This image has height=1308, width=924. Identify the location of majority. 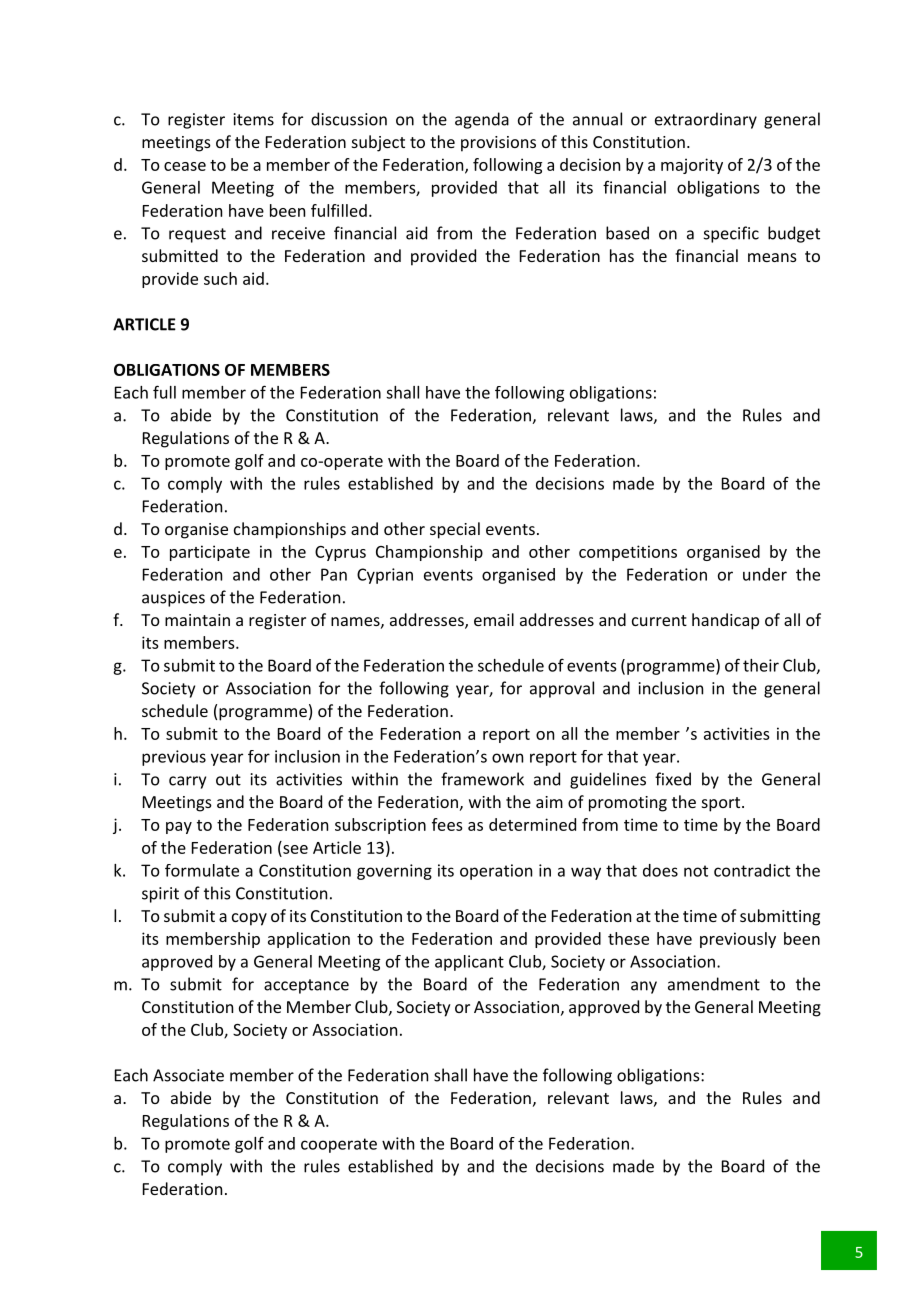
(692, 166).
